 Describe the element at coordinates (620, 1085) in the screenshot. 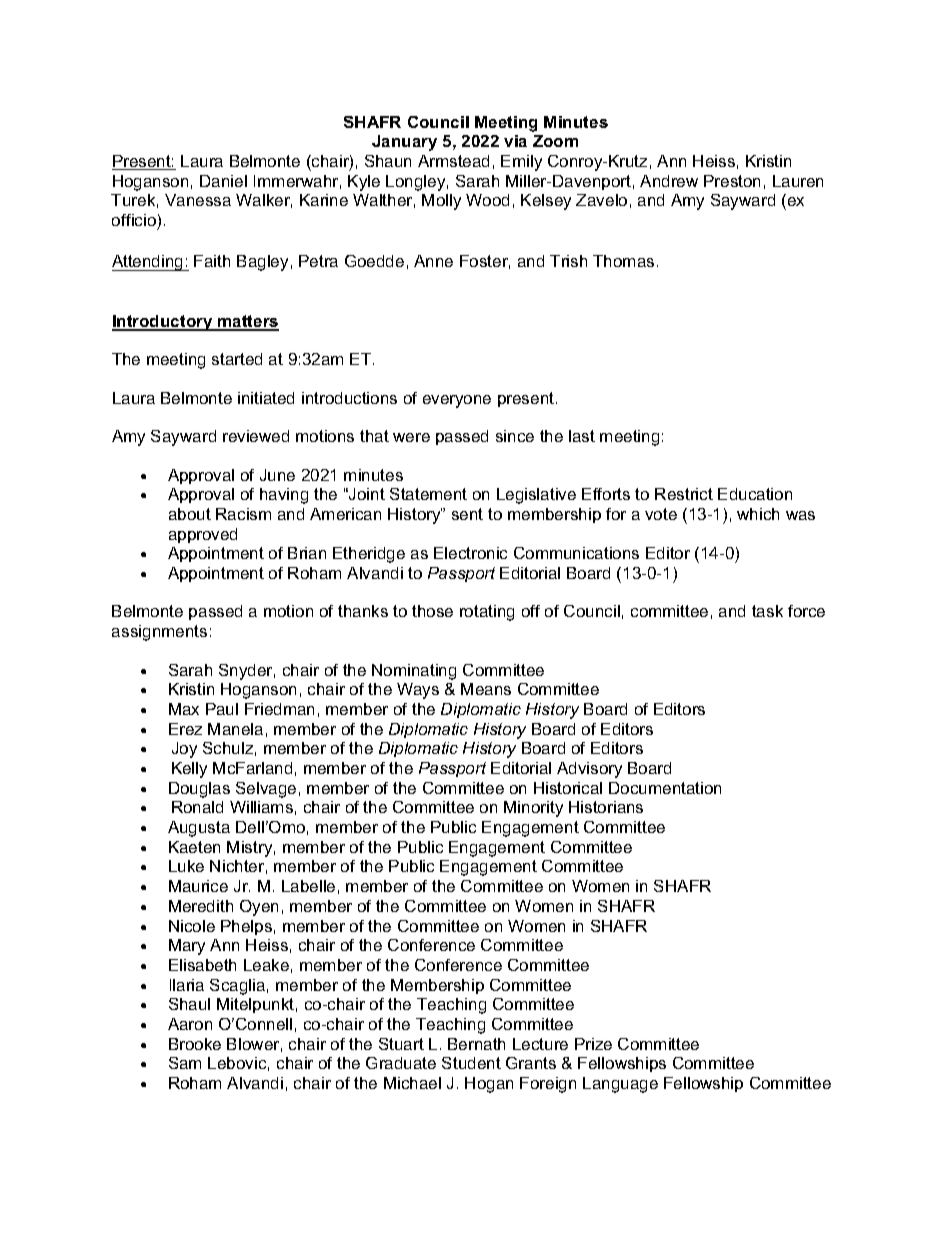

I see `Language` at that location.
